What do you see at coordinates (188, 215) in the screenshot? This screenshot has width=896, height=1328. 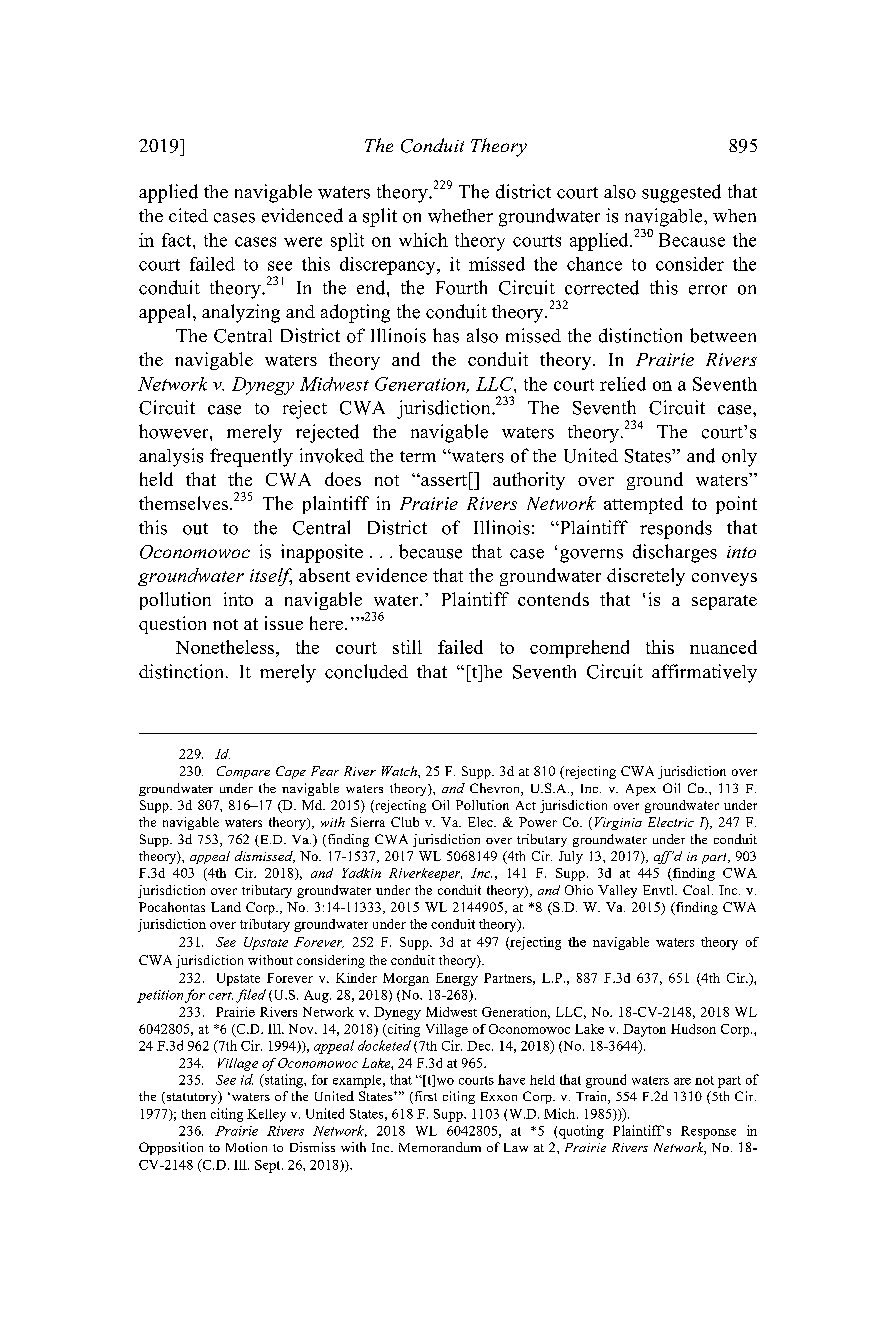 I see `cited` at bounding box center [188, 215].
